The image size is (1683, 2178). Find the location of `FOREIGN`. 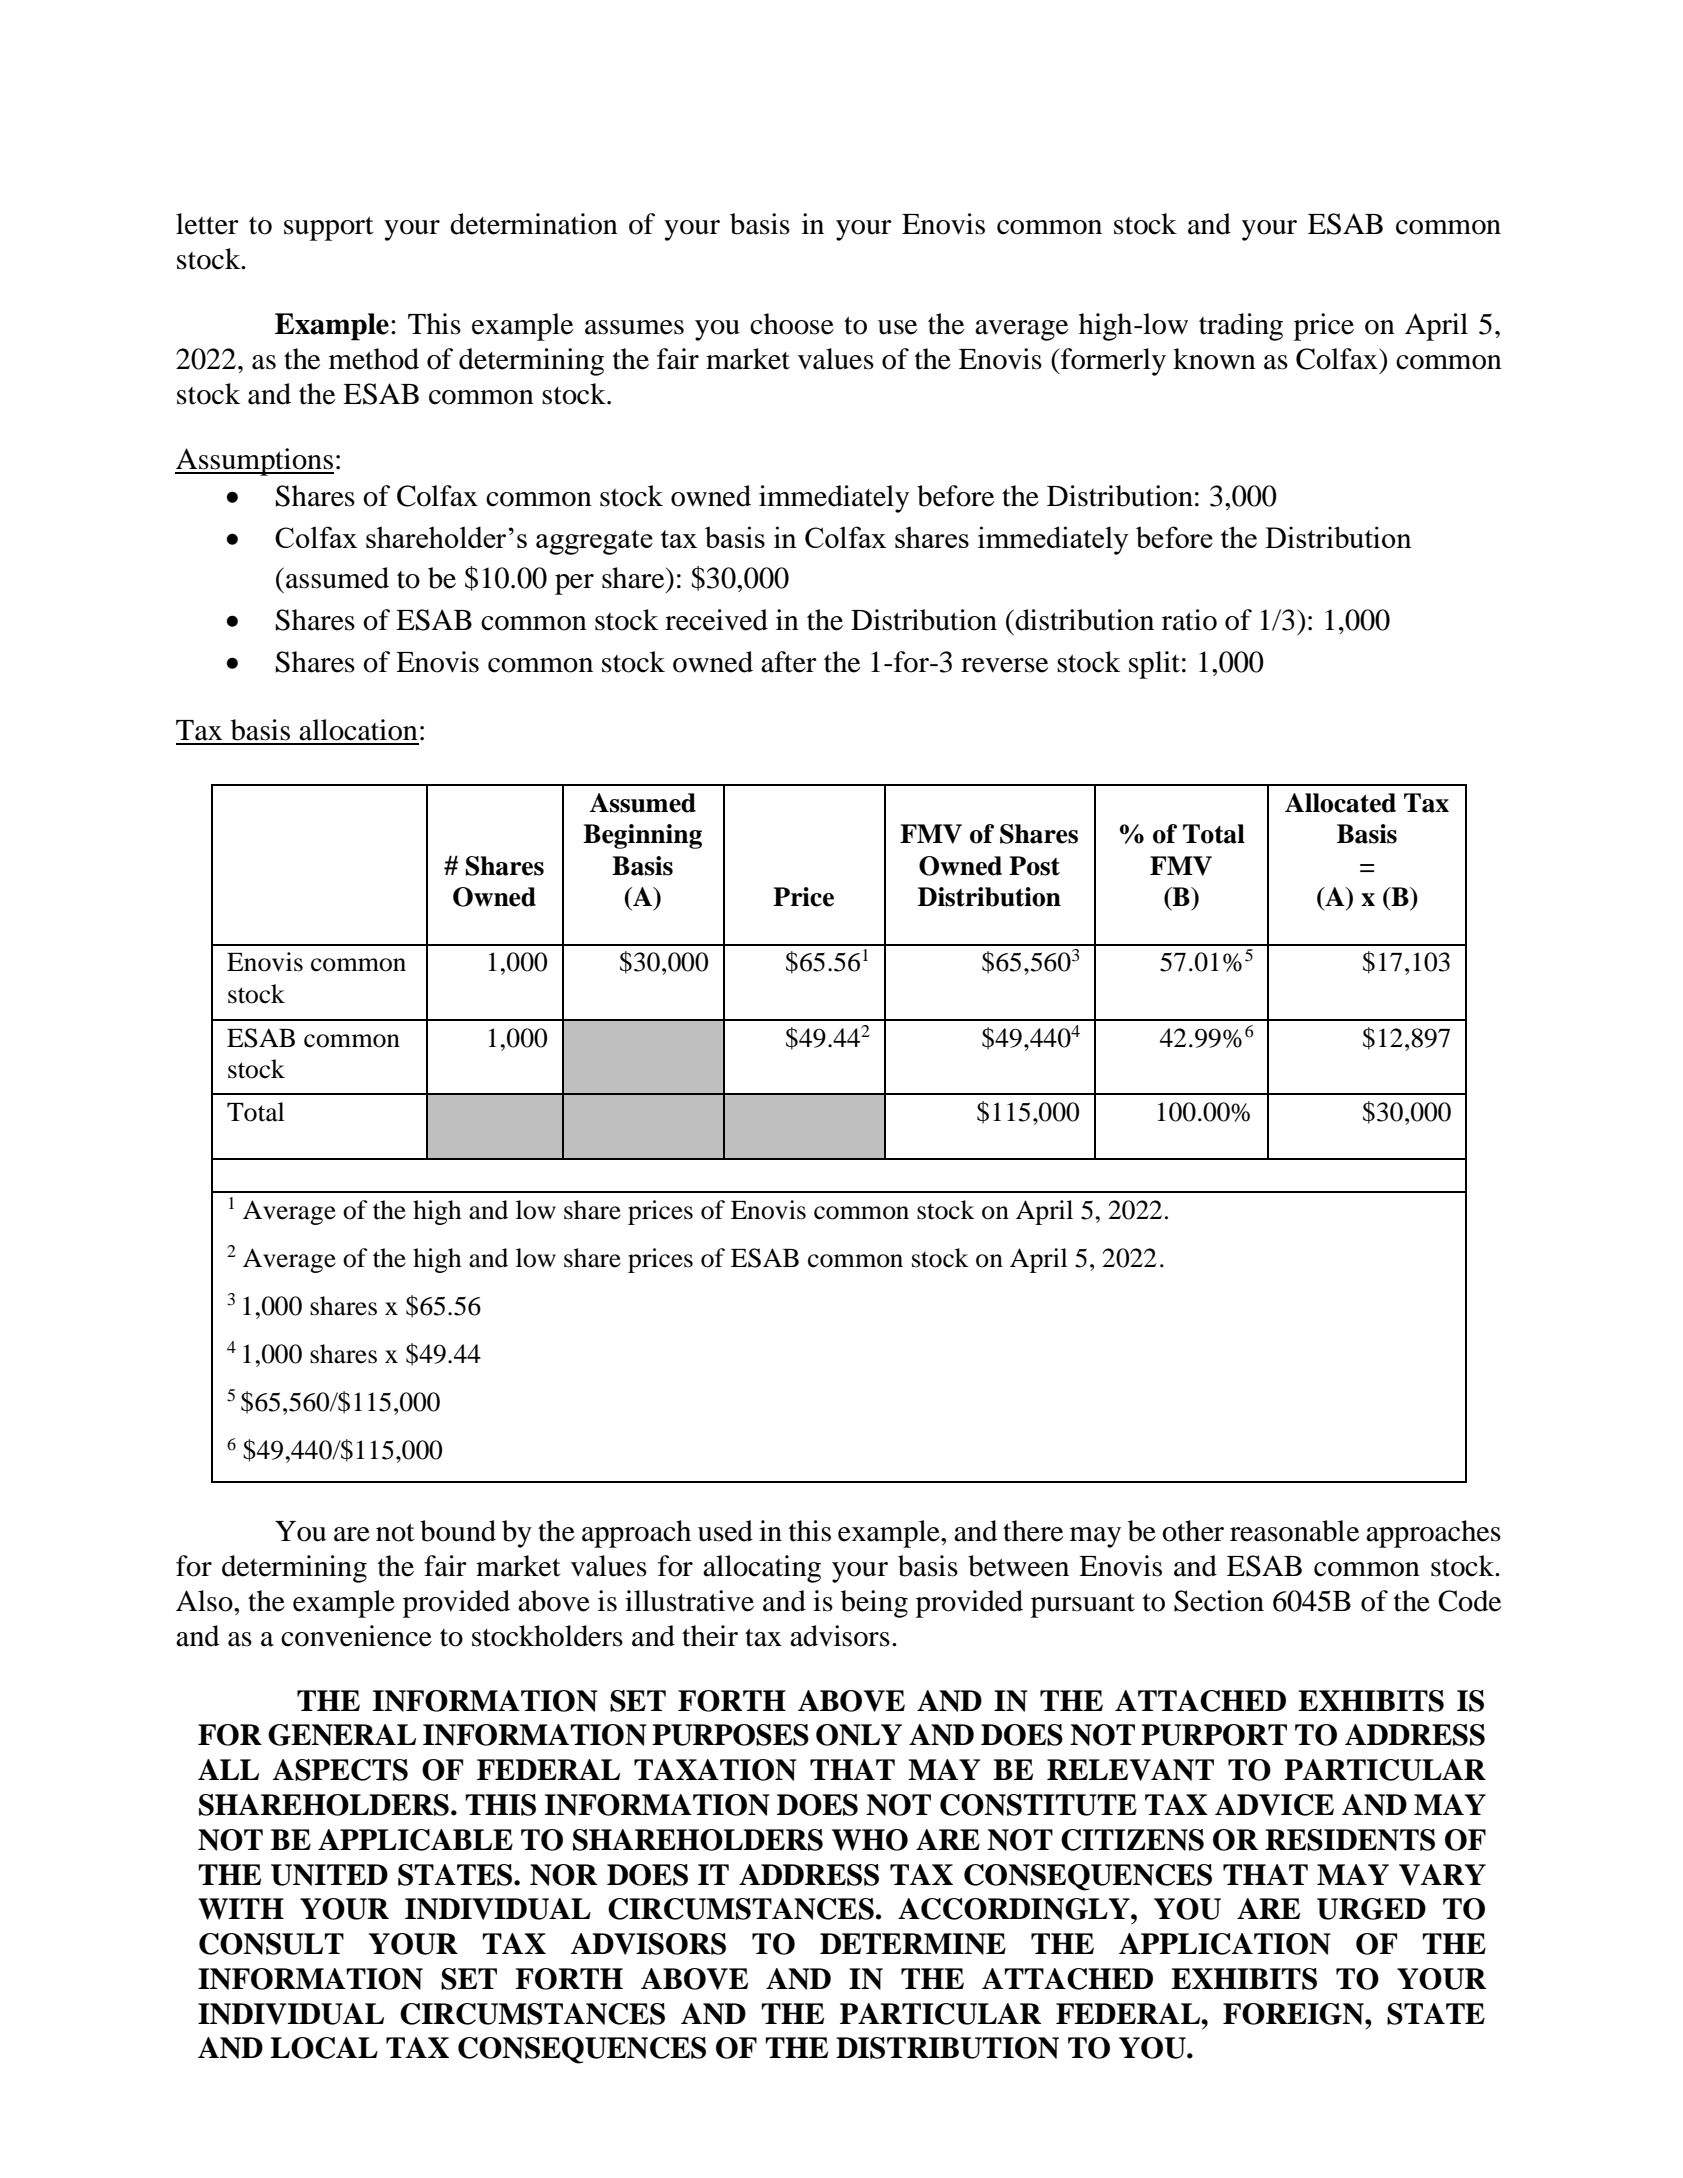

FOREIGN is located at coordinates (1294, 2014).
